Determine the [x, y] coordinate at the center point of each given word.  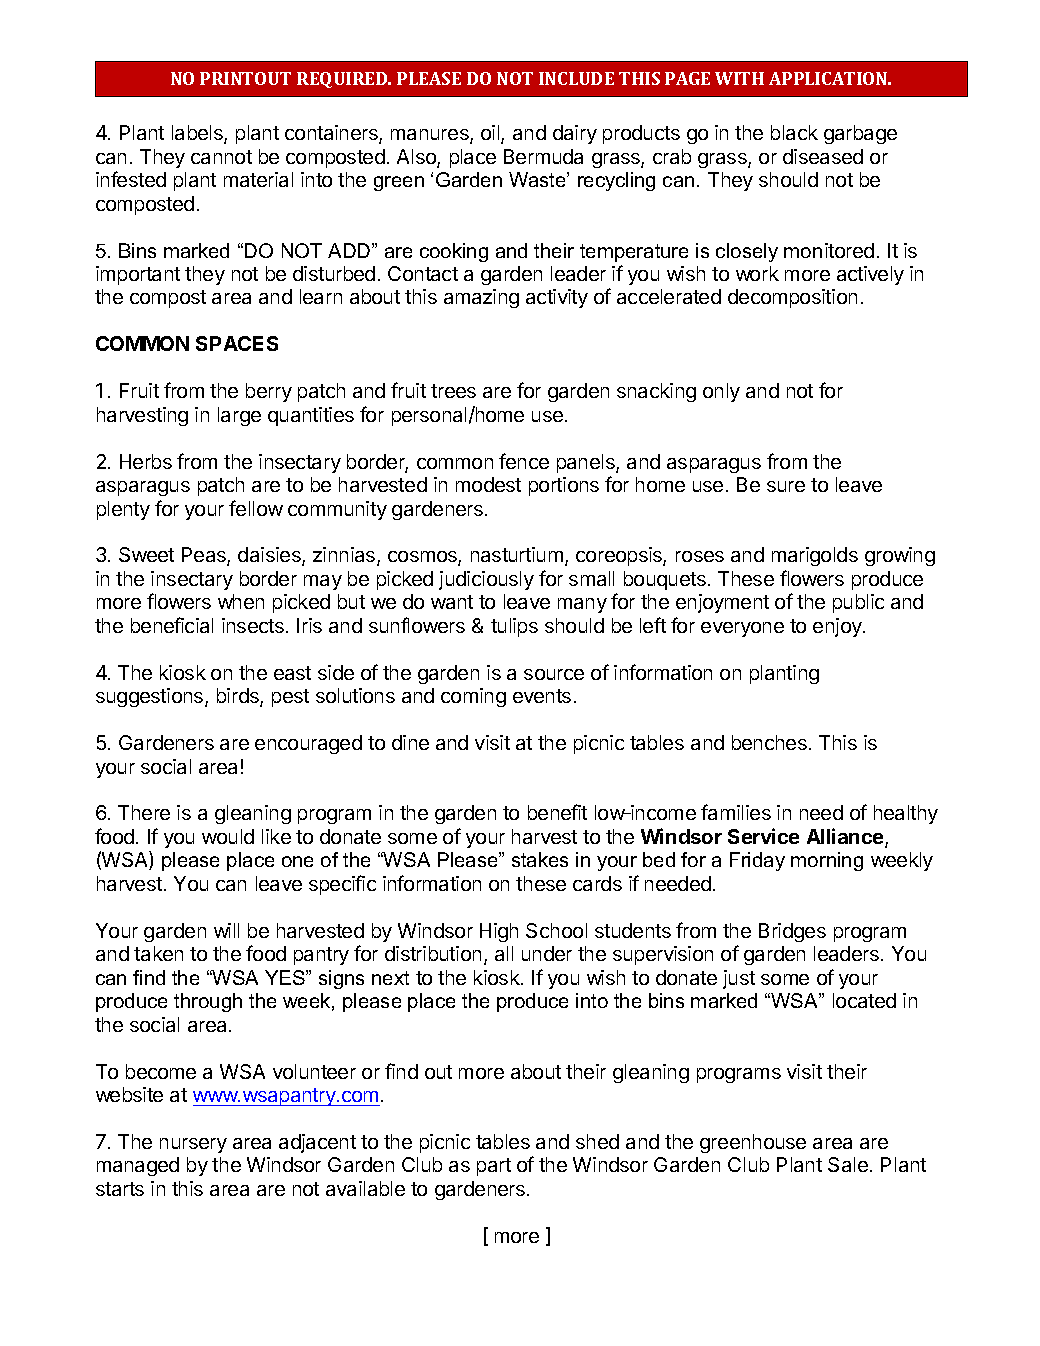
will [226, 930]
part [494, 1167]
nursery [193, 1145]
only [721, 392]
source [554, 674]
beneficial [172, 625]
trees [453, 391]
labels [198, 134]
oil [491, 134]
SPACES [237, 343]
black [794, 132]
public [858, 603]
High [499, 932]
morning [827, 861]
